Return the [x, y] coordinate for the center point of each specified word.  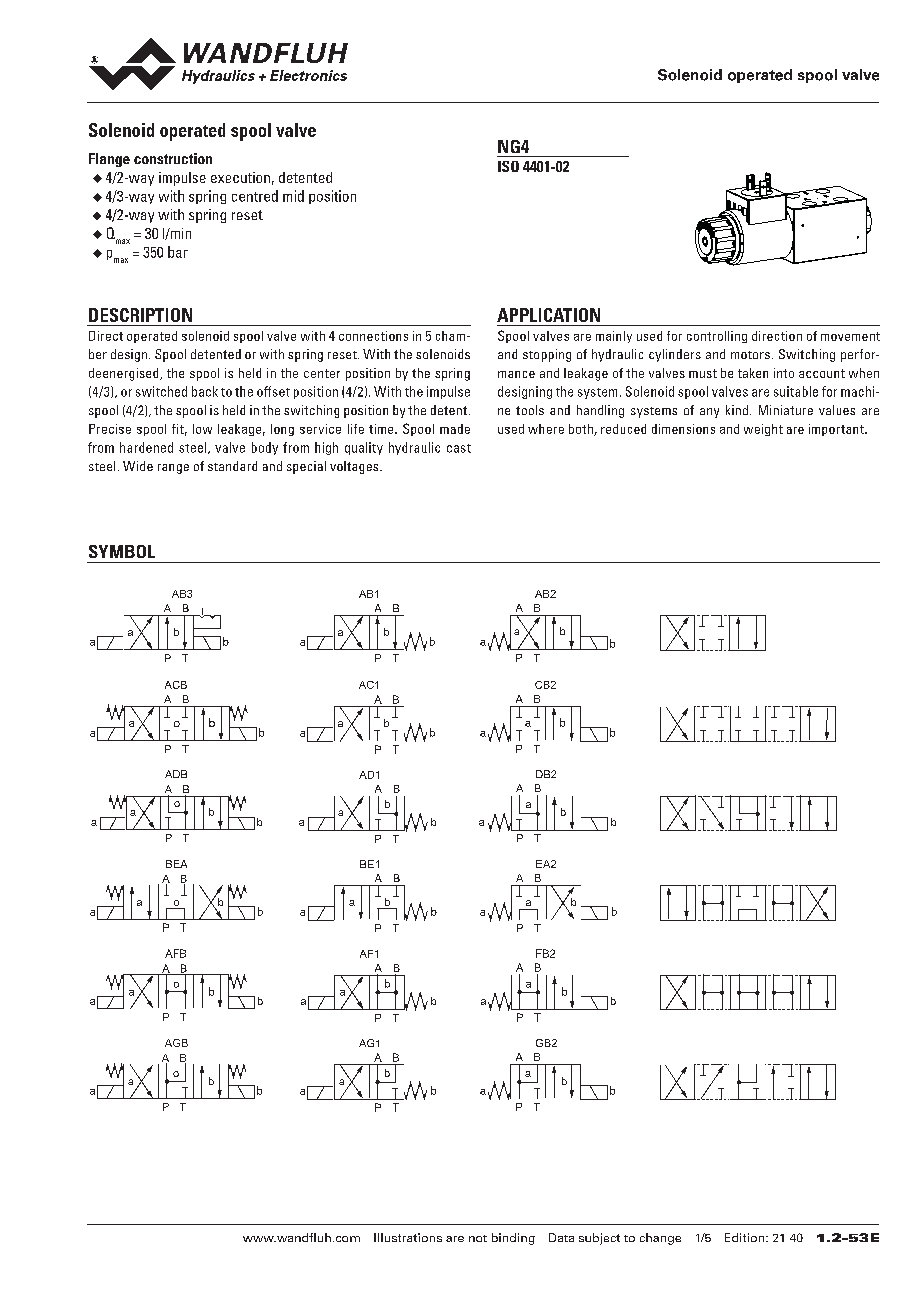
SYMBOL [122, 551]
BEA [176, 864]
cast [459, 448]
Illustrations [408, 1237]
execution [240, 177]
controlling [717, 337]
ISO [508, 166]
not [478, 1238]
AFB [175, 953]
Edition [746, 1237]
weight [763, 430]
